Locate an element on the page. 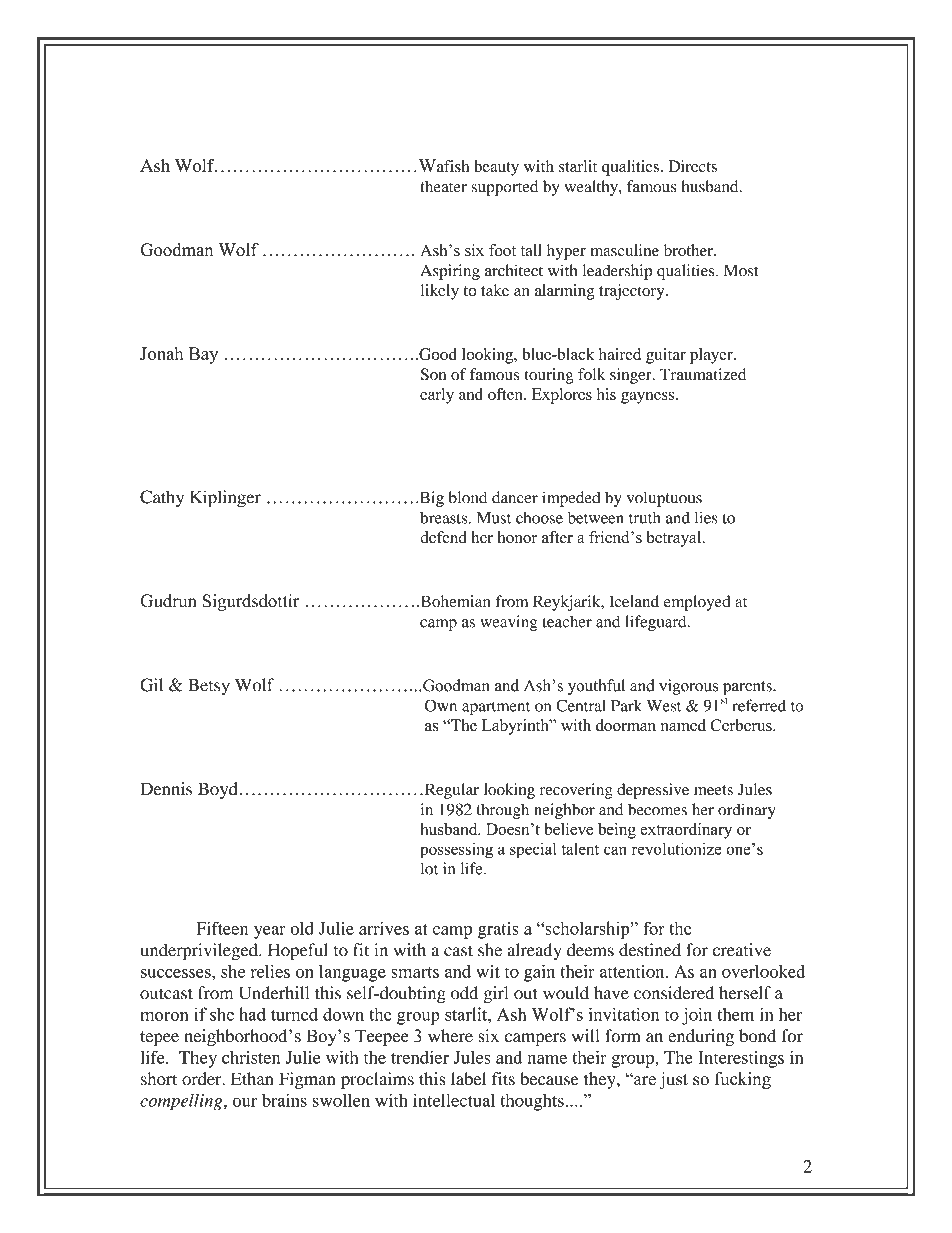 This image has width=952, height=1233. Directs is located at coordinates (692, 166).
